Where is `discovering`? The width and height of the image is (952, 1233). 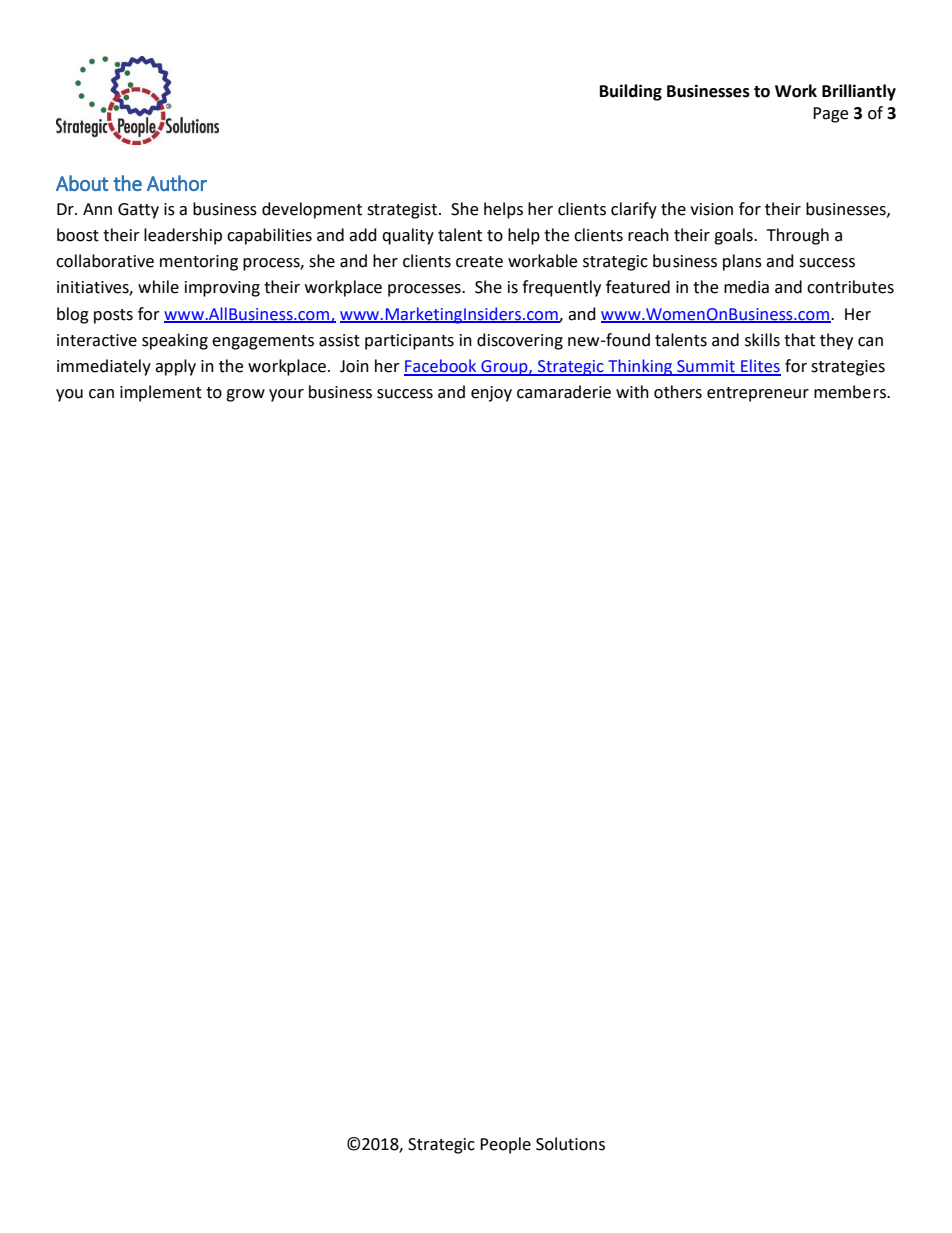
discovering is located at coordinates (520, 341).
